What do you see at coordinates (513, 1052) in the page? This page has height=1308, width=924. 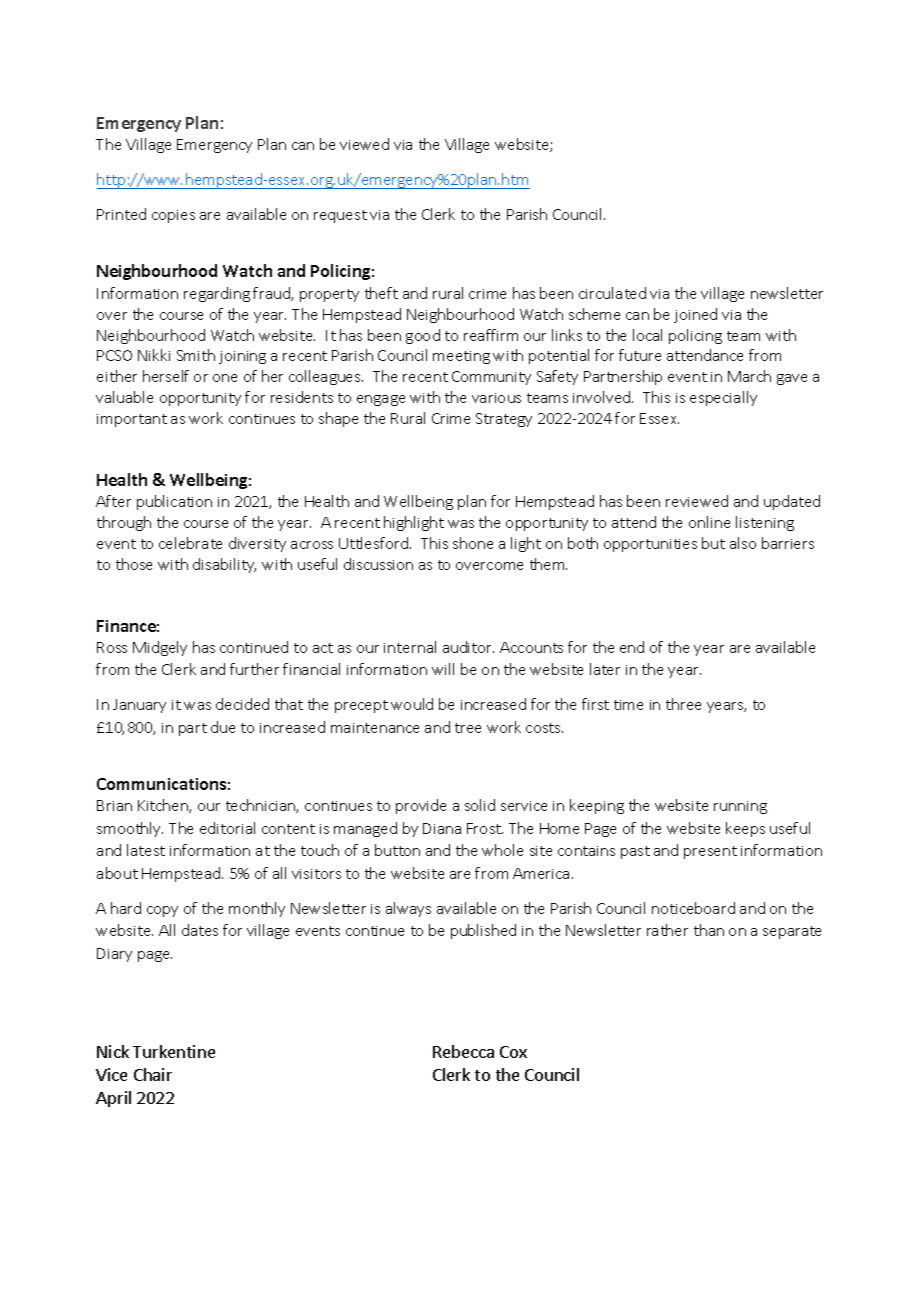 I see `Cox` at bounding box center [513, 1052].
